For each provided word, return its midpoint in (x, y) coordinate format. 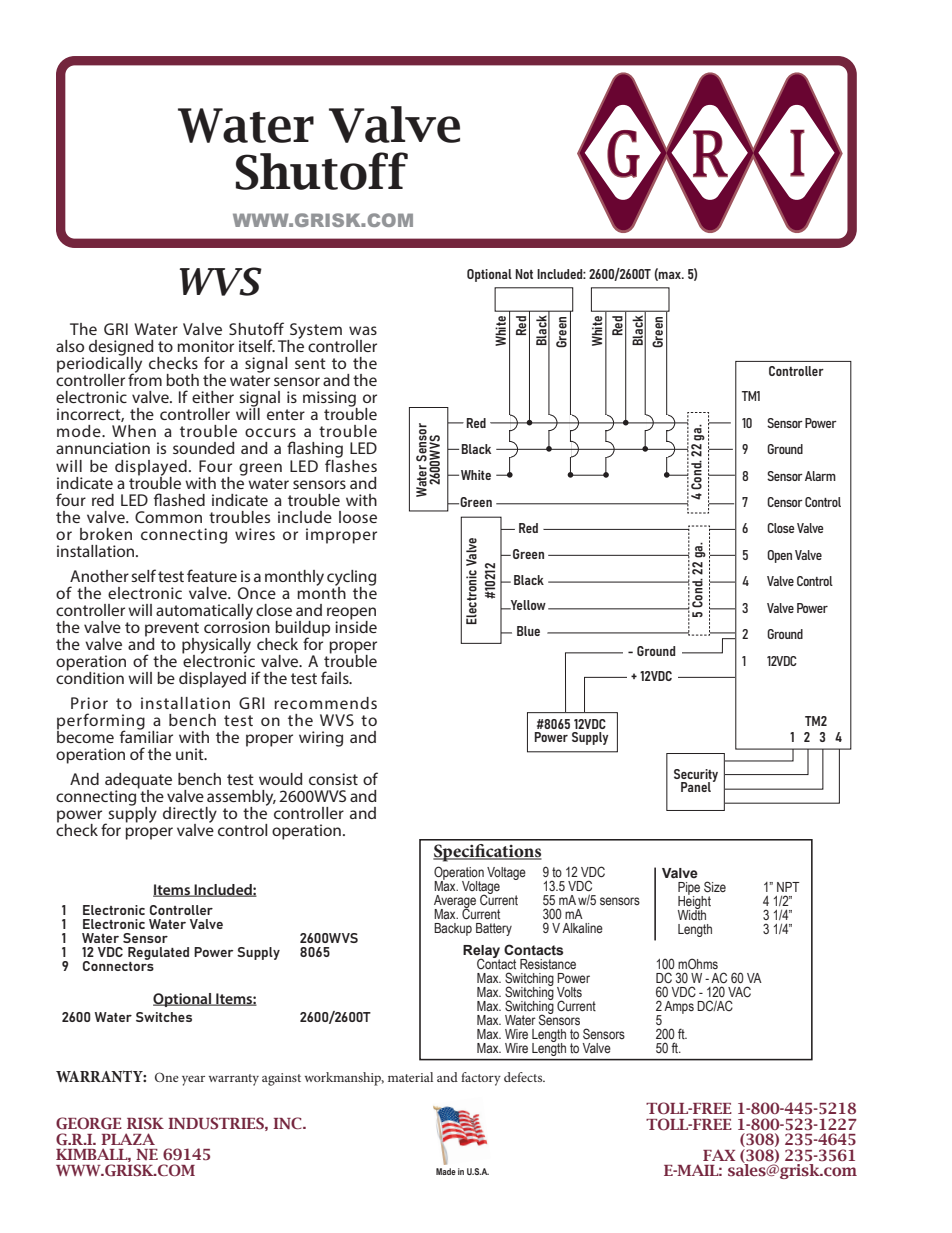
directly (190, 816)
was (363, 330)
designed (121, 349)
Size (715, 887)
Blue (528, 631)
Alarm (820, 476)
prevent (172, 630)
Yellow (527, 605)
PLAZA (128, 1139)
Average (455, 903)
